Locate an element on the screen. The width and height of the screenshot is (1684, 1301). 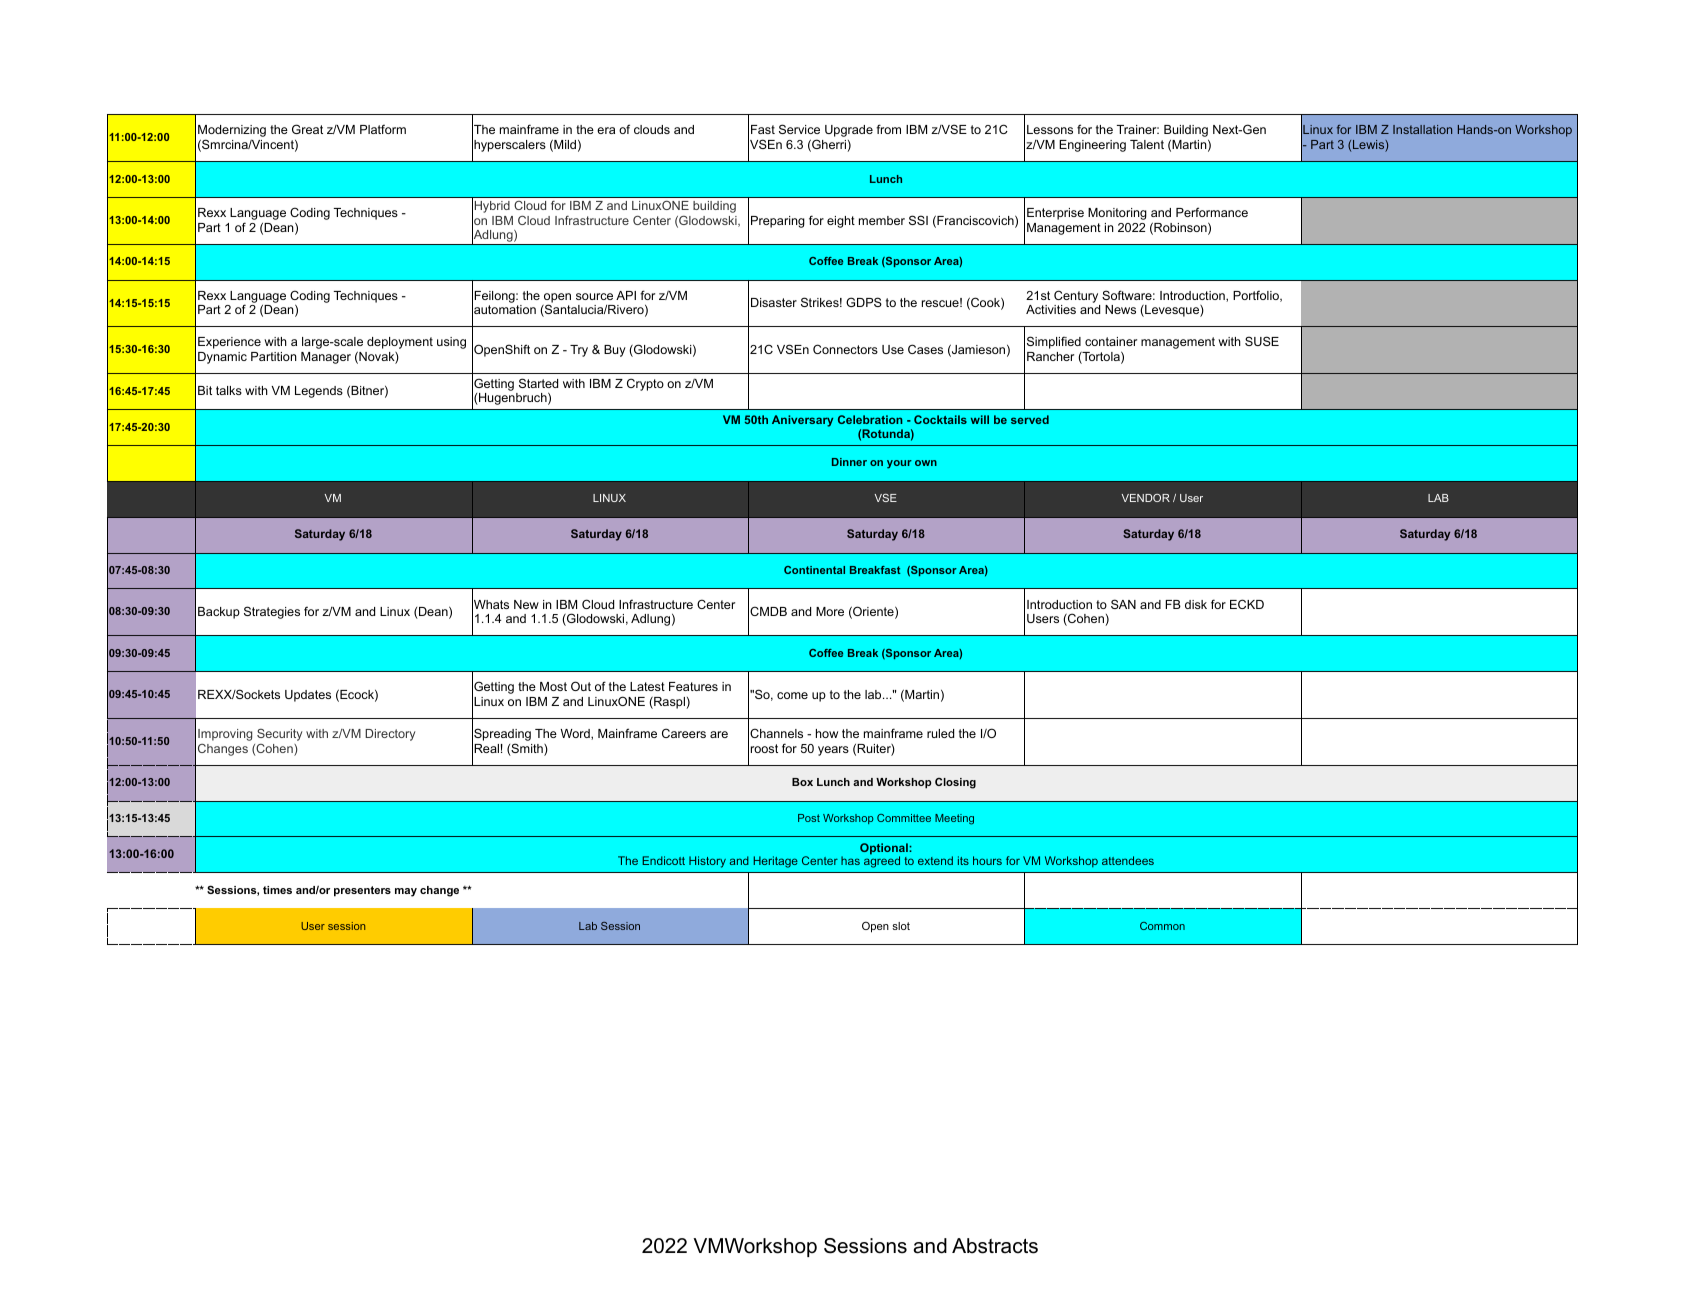
SUSE is located at coordinates (1262, 341).
